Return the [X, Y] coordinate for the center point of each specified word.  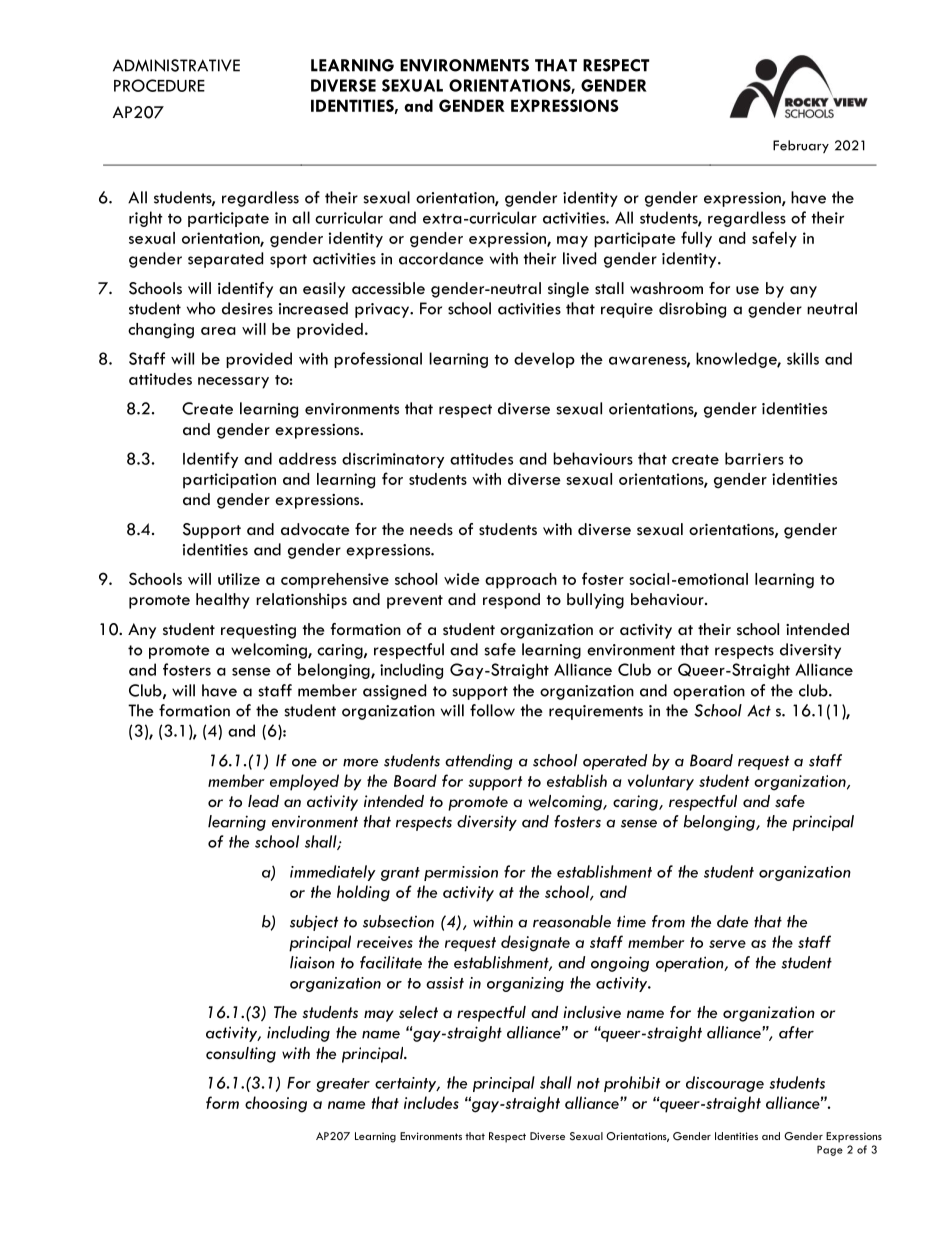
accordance [441, 258]
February [801, 146]
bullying [595, 601]
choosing [276, 1104]
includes [431, 1102]
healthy [223, 601]
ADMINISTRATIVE [176, 65]
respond [511, 601]
